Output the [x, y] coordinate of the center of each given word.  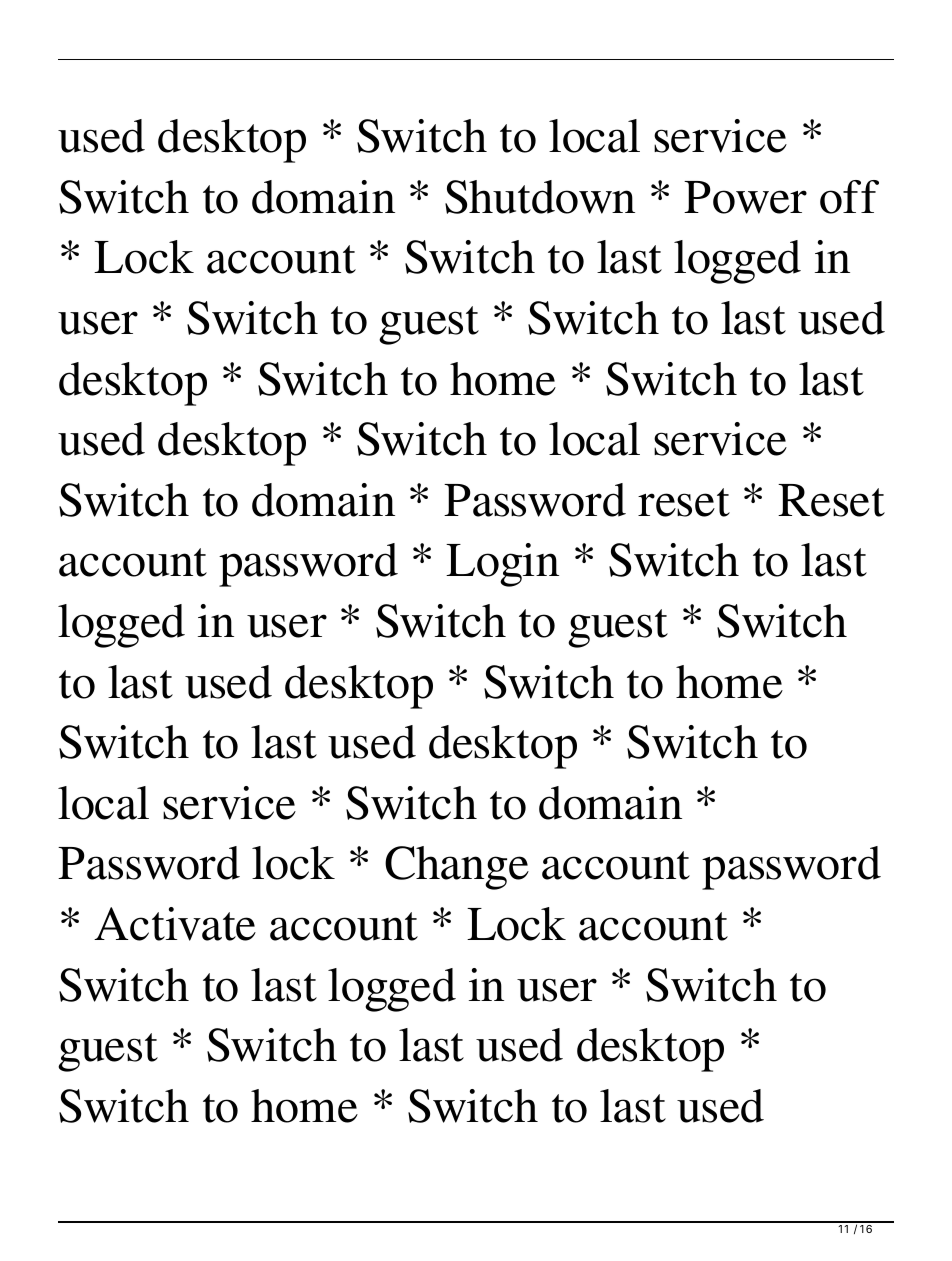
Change [457, 868]
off [849, 197]
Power [745, 197]
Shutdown [540, 197]
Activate [175, 924]
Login [502, 565]
